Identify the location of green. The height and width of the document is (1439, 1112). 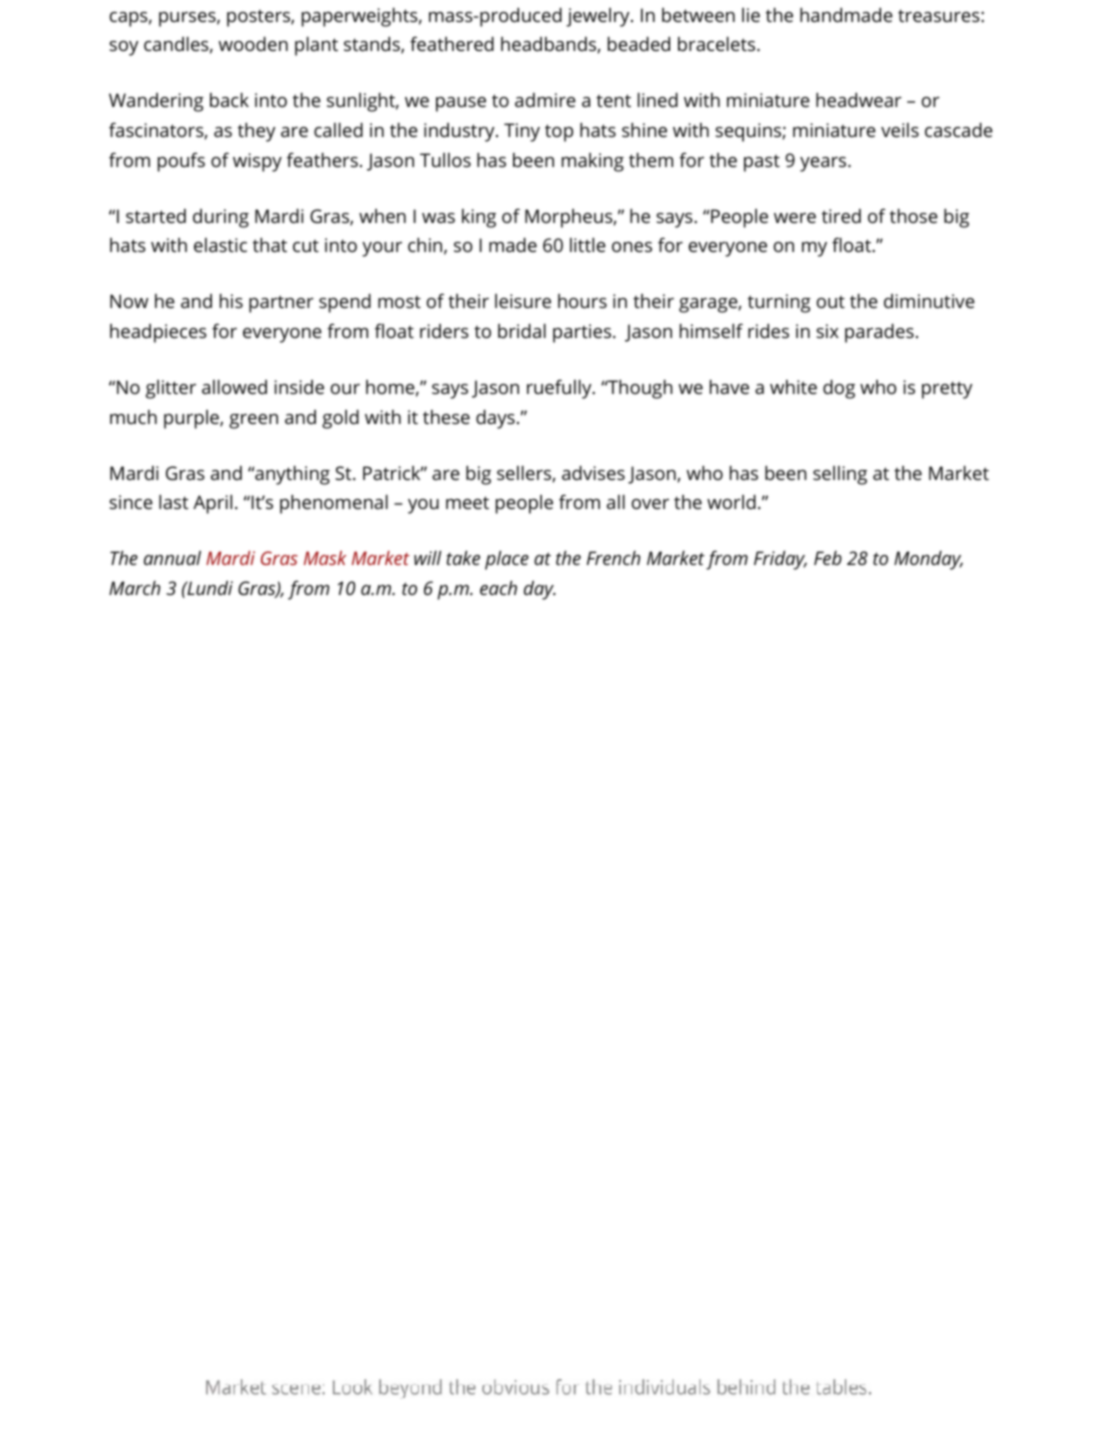
(253, 421).
